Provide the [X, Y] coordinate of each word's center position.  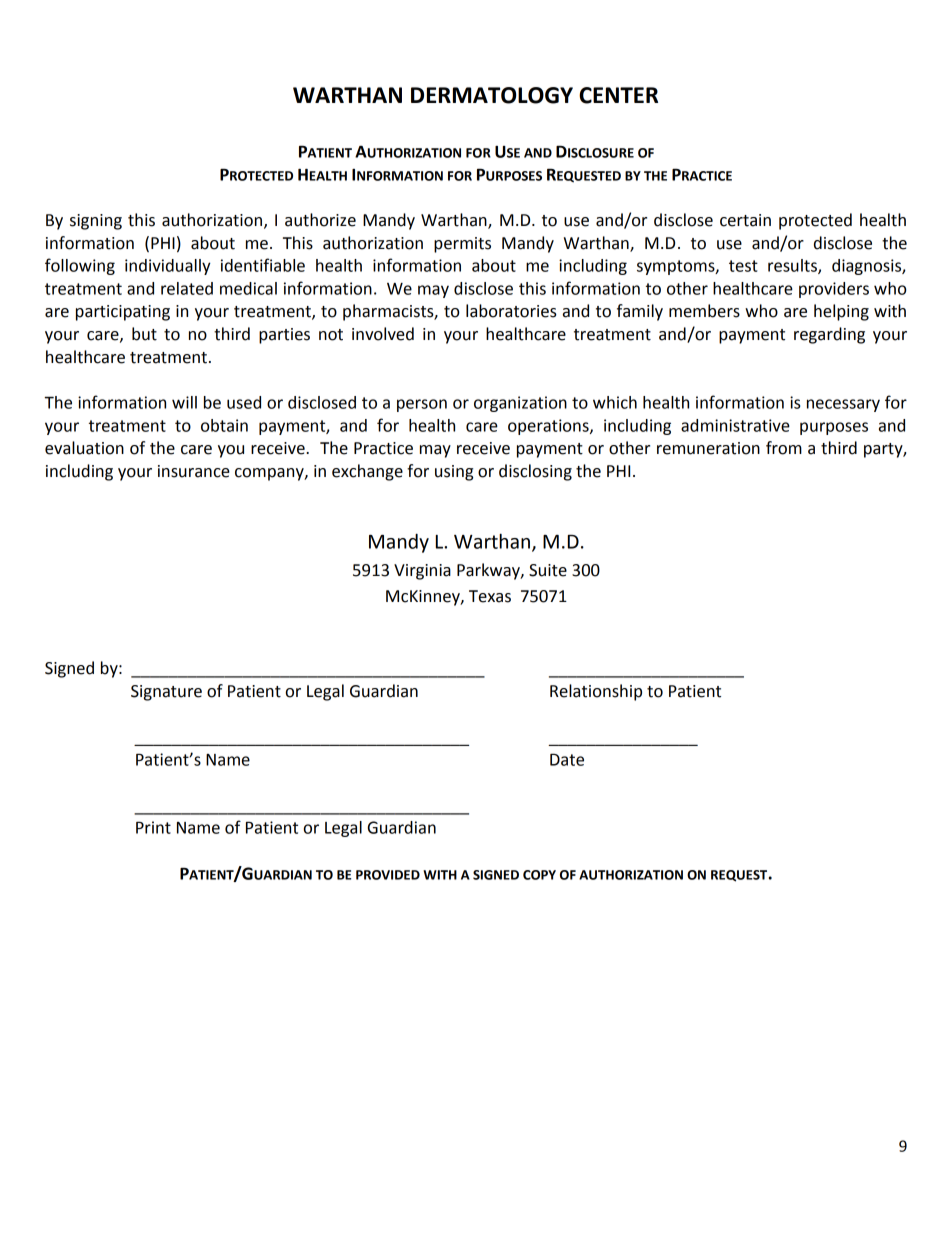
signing [96, 222]
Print [153, 827]
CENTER [618, 95]
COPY [539, 875]
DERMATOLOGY [492, 95]
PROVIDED [388, 875]
